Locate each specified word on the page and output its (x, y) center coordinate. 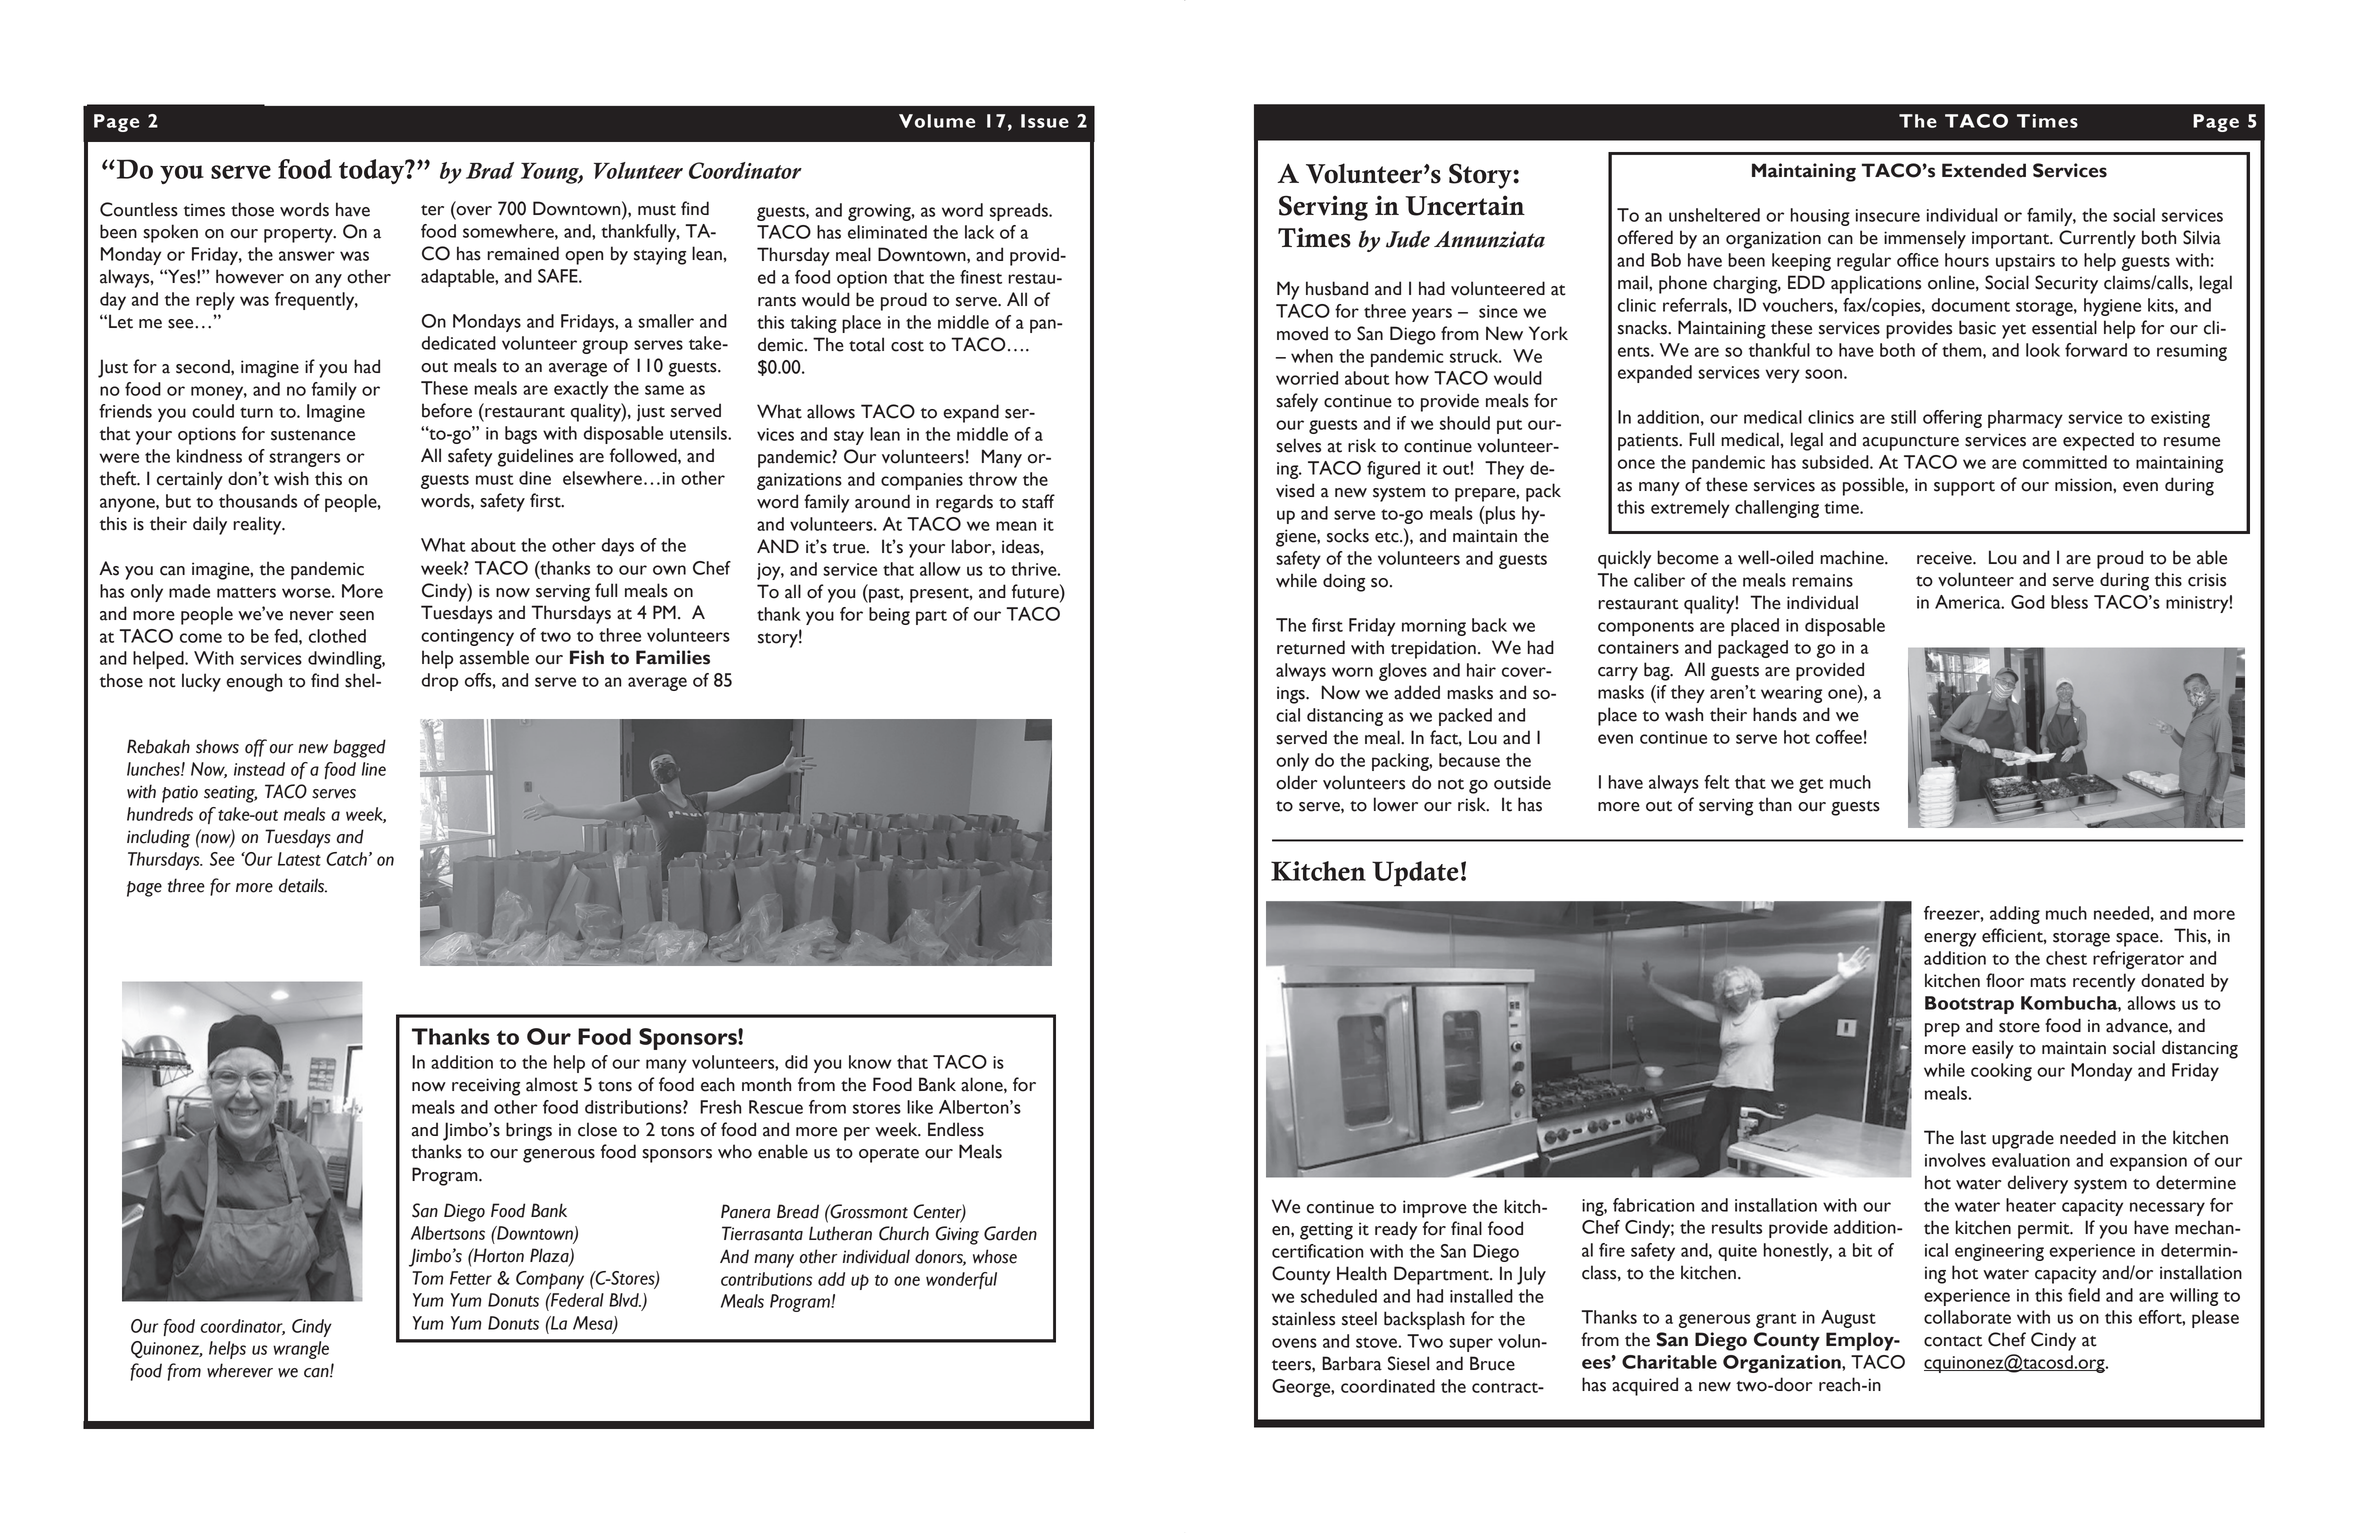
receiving (486, 1087)
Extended (1984, 170)
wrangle (301, 1350)
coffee (1839, 737)
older (1297, 782)
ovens (1294, 1343)
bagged (359, 748)
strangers (304, 459)
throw (993, 479)
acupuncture (1911, 443)
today (373, 171)
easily (1993, 1049)
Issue (1045, 121)
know (870, 1062)
